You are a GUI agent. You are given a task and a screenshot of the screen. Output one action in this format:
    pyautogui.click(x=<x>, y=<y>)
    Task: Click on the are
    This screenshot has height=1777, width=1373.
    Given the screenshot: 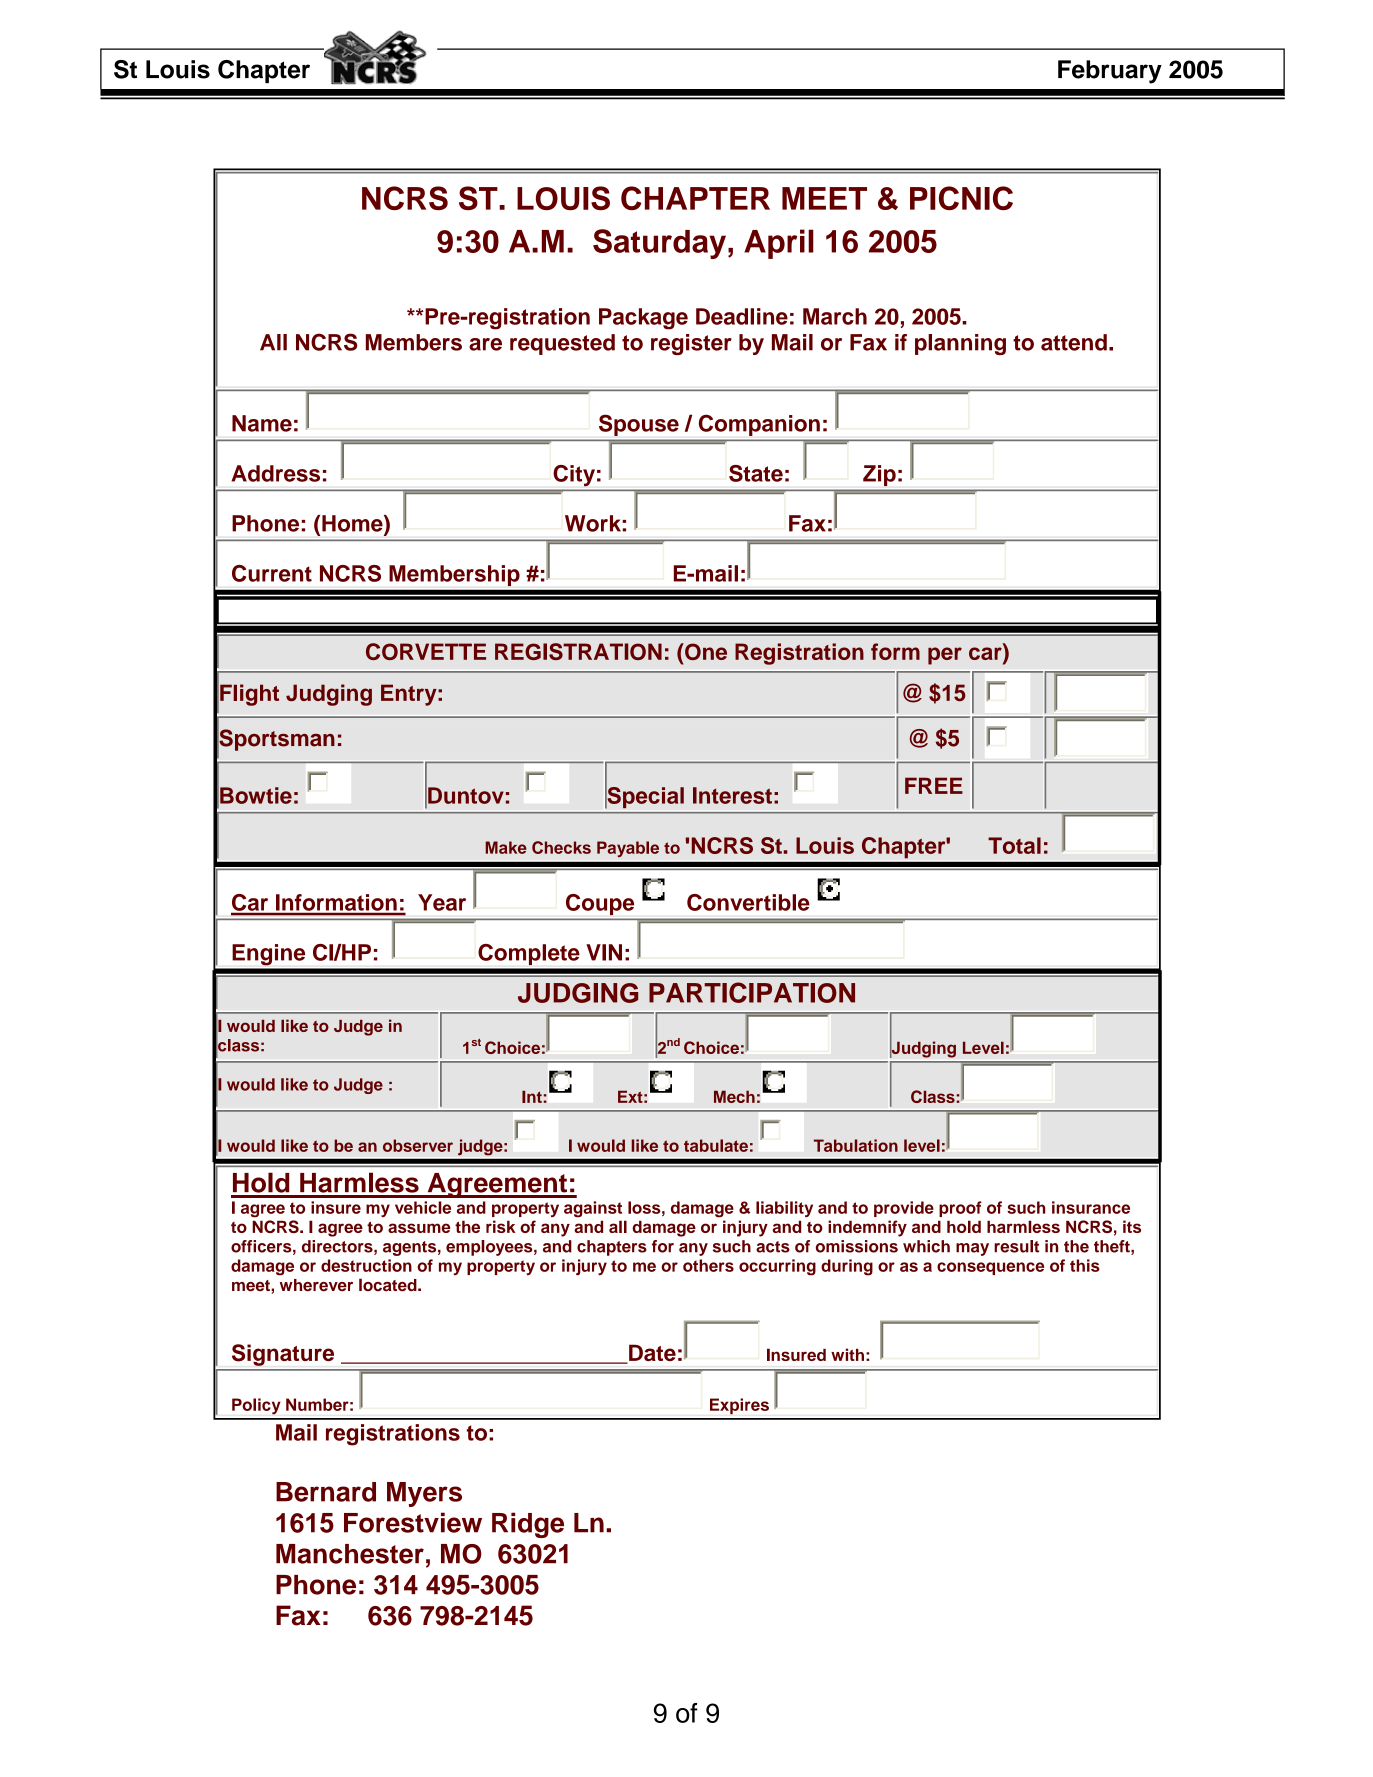 What is the action you would take?
    pyautogui.click(x=485, y=344)
